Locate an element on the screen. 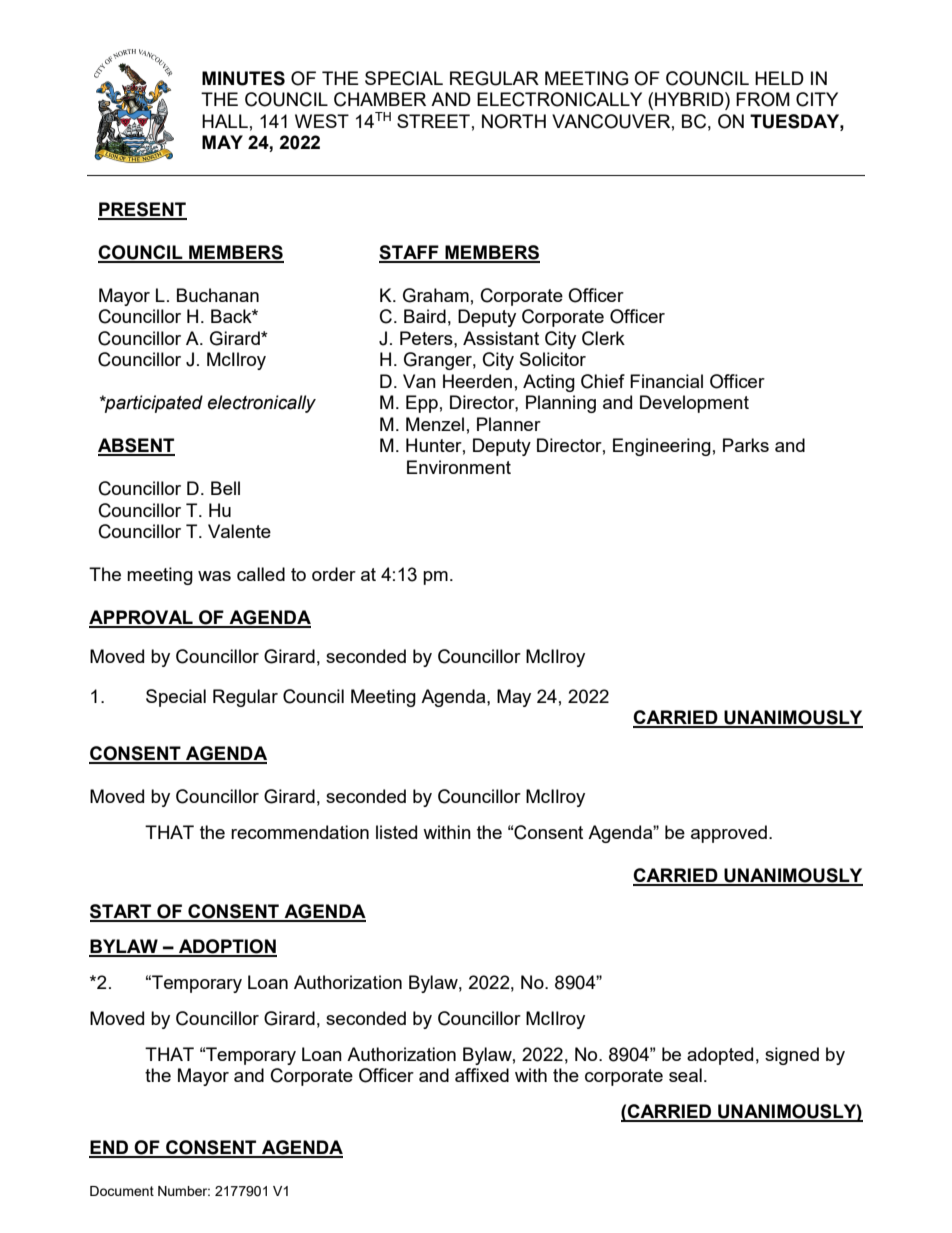 The width and height of the screenshot is (952, 1233). HYBRID is located at coordinates (690, 99).
